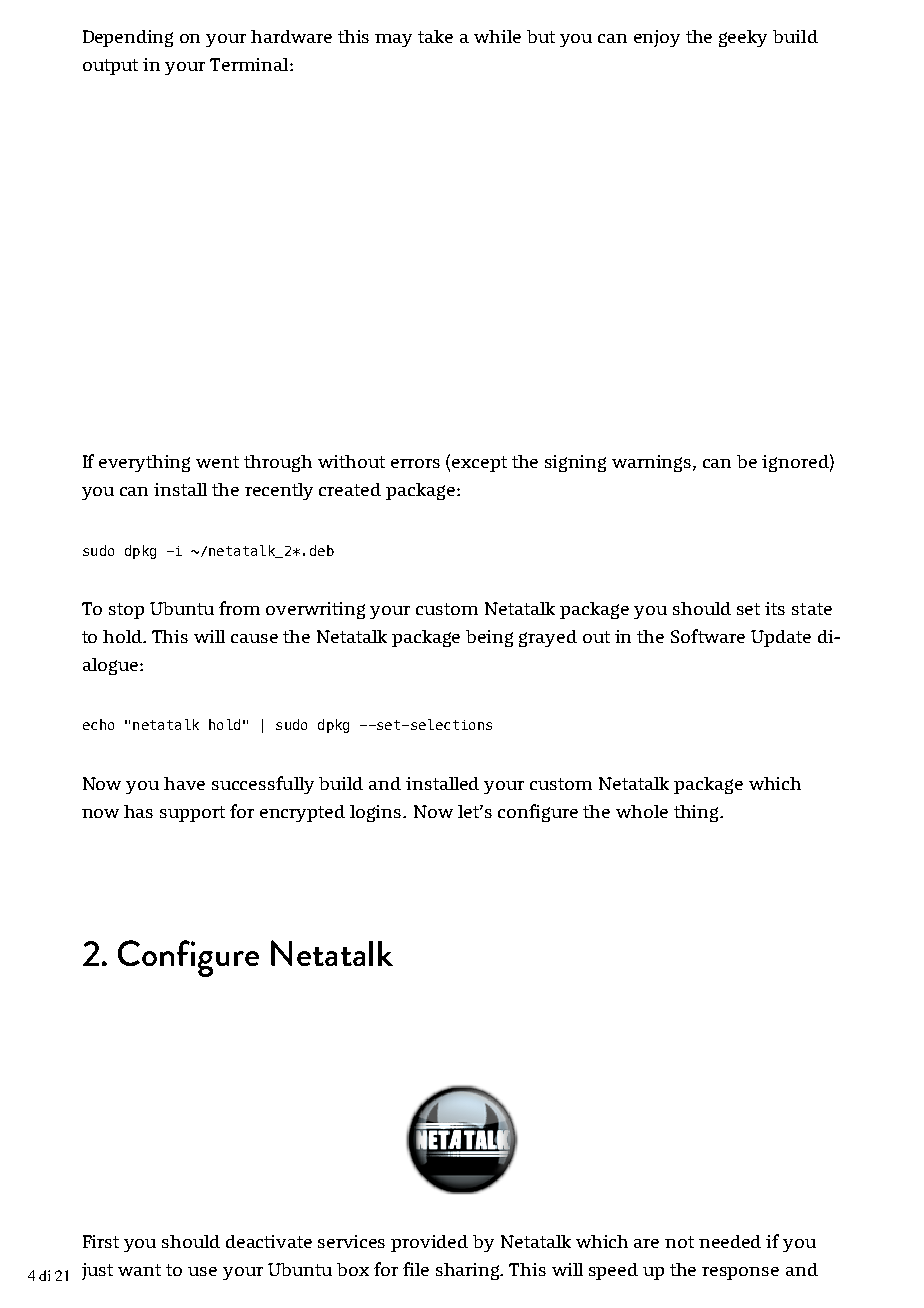 The image size is (924, 1308). I want to click on provided, so click(429, 1243).
